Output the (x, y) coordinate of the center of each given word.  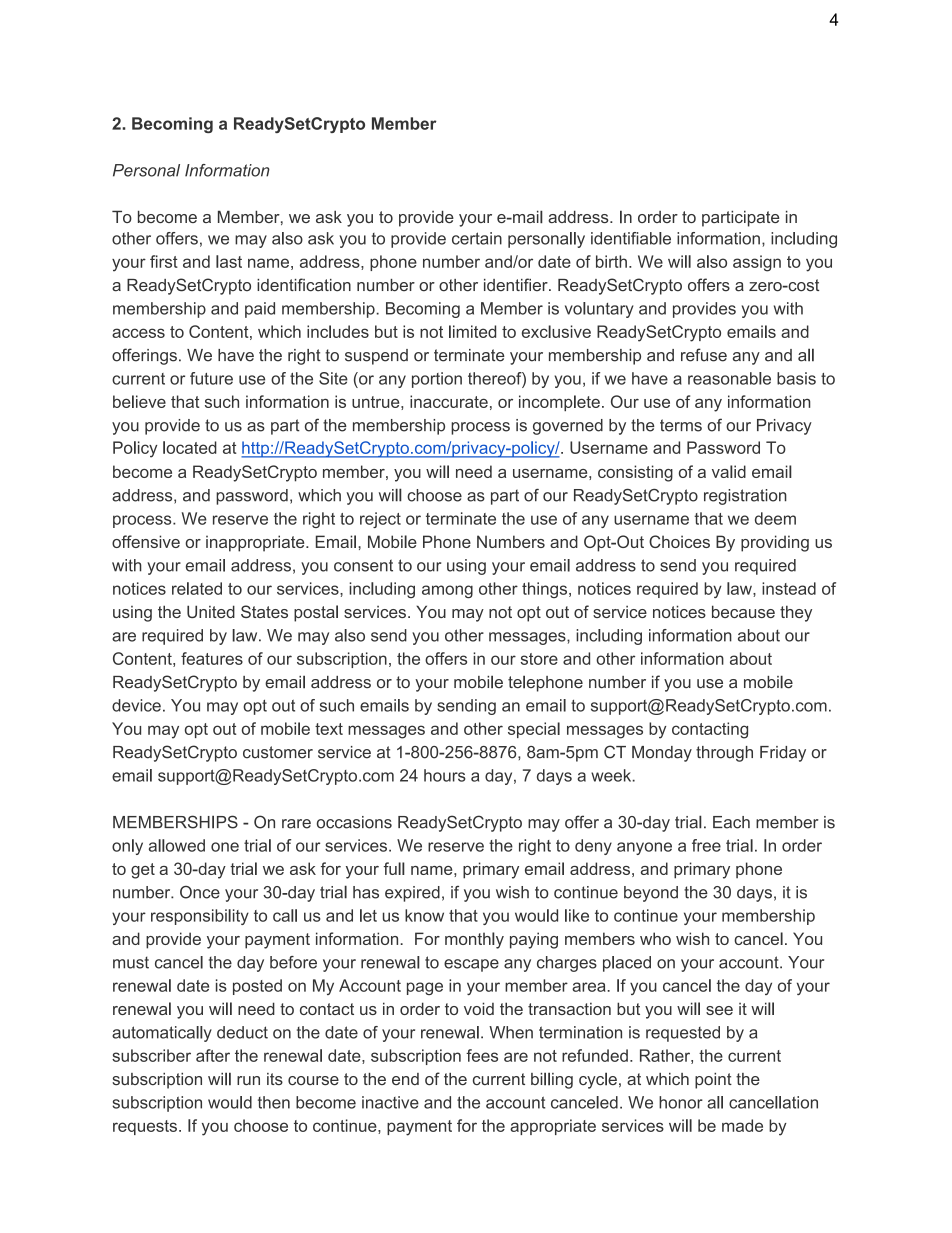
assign (757, 263)
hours (445, 775)
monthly (474, 940)
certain (477, 238)
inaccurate (449, 401)
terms (681, 425)
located (190, 447)
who (655, 938)
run (248, 1080)
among (447, 592)
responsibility (200, 917)
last (229, 261)
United (211, 611)
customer (278, 752)
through (724, 754)
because (743, 611)
